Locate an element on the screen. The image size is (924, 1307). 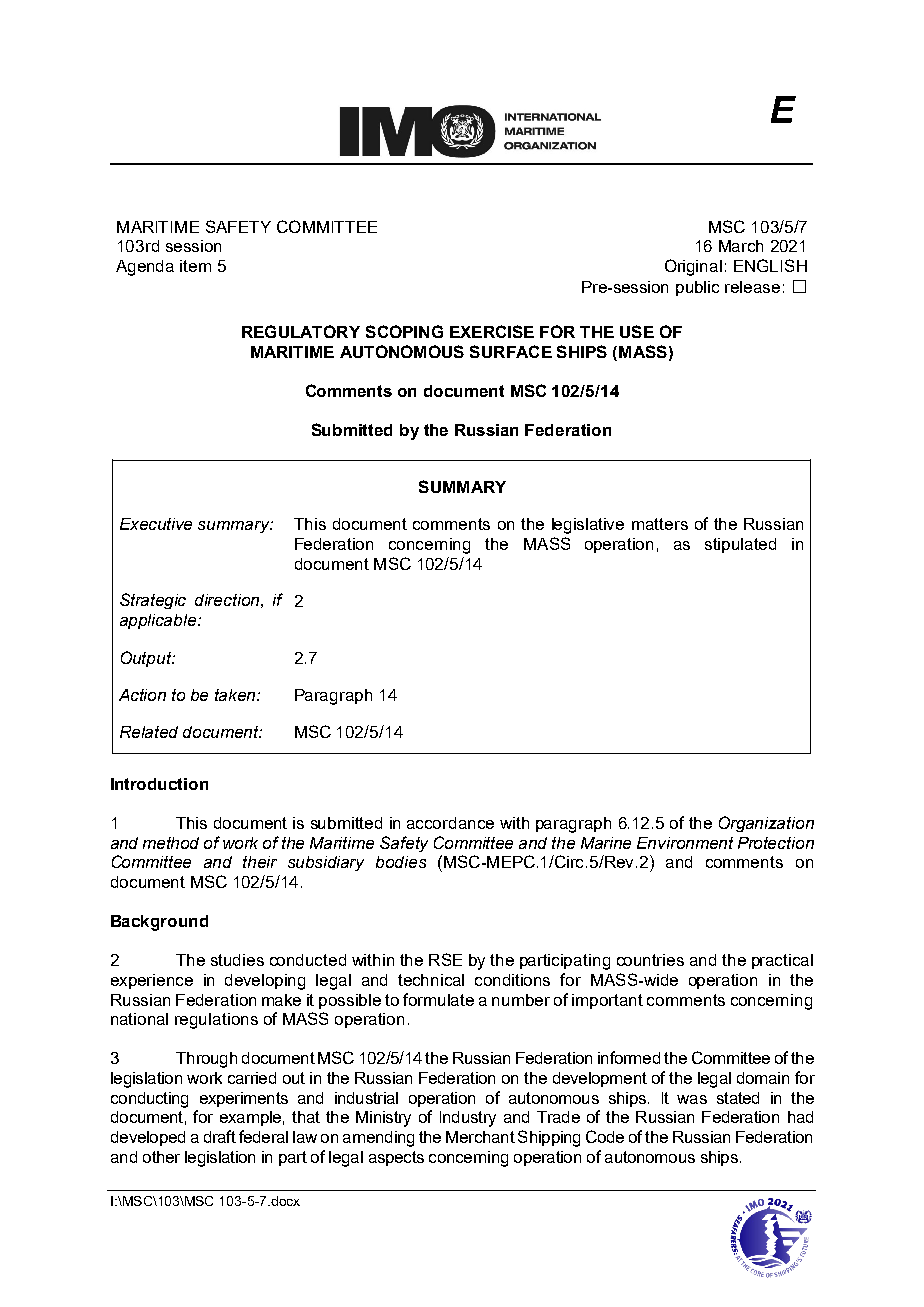
legislative is located at coordinates (588, 526).
